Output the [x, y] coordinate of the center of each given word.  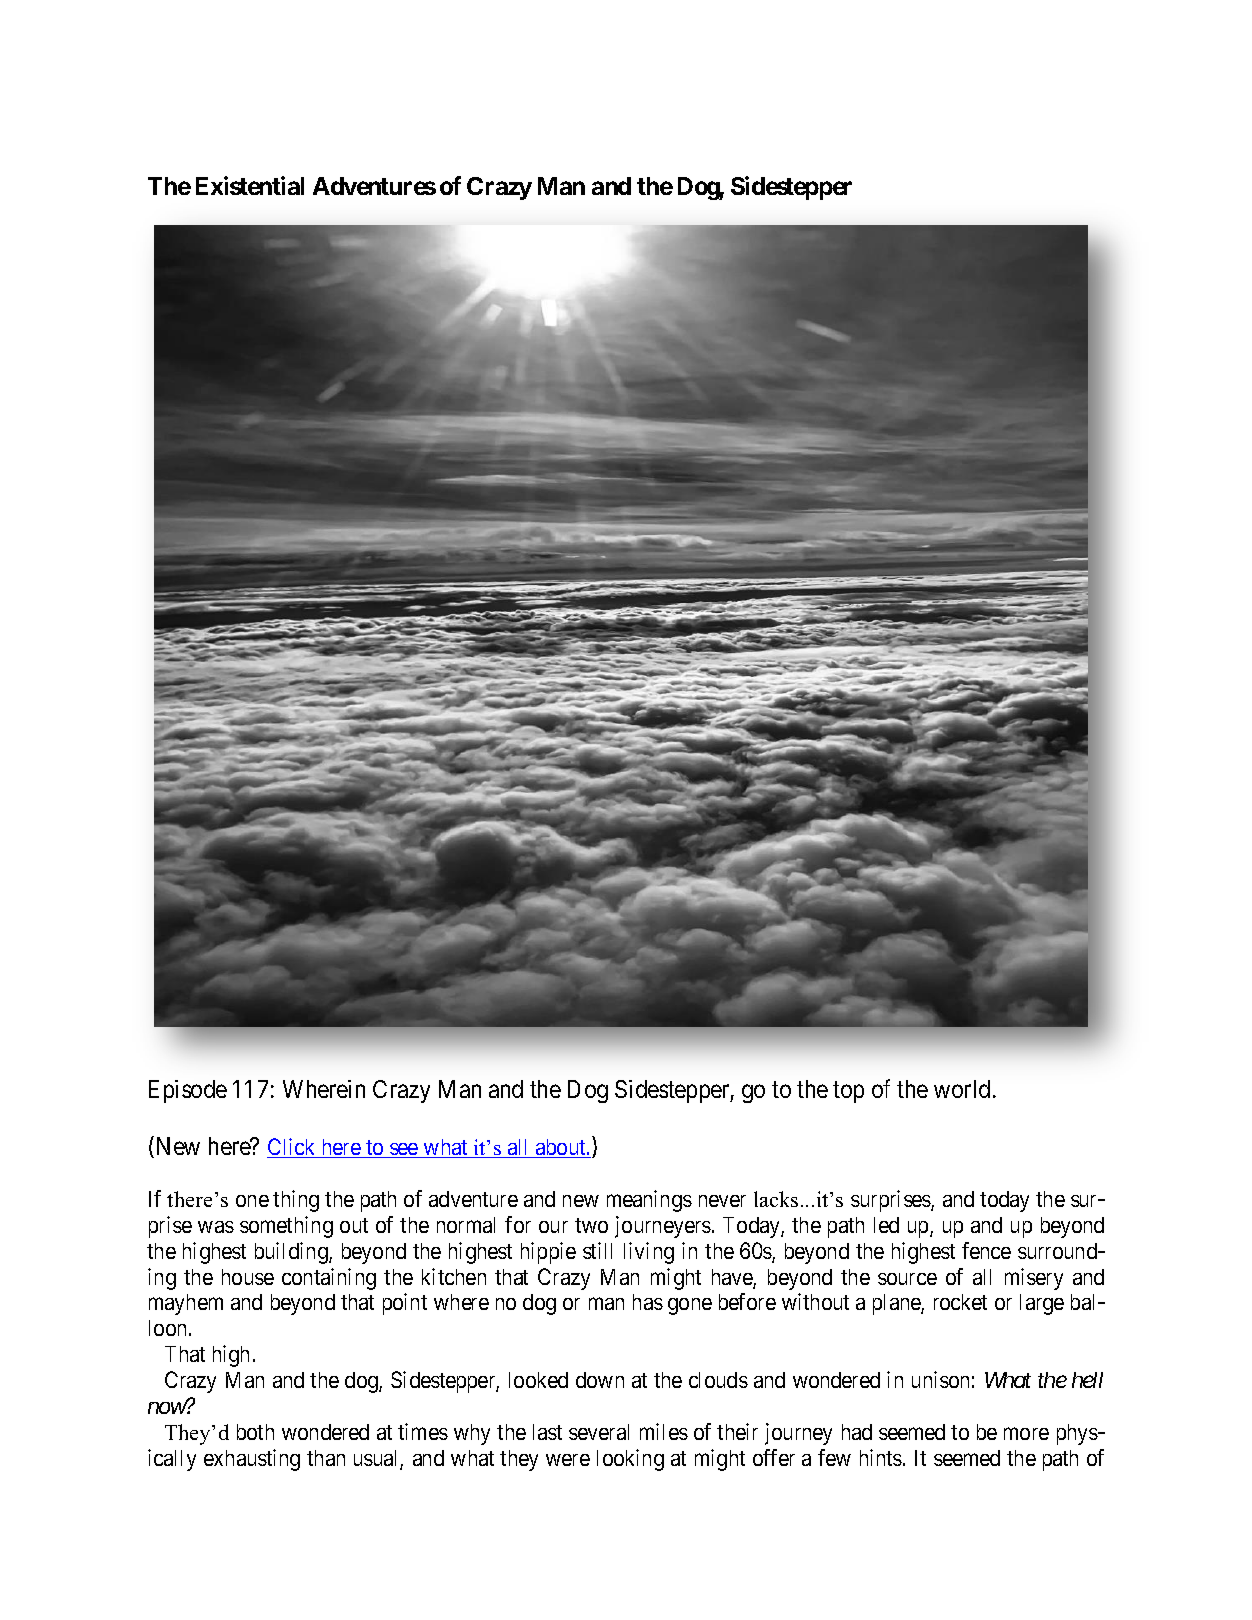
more [1026, 1433]
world [962, 1089]
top [848, 1092]
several [599, 1432]
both [255, 1432]
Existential [250, 185]
